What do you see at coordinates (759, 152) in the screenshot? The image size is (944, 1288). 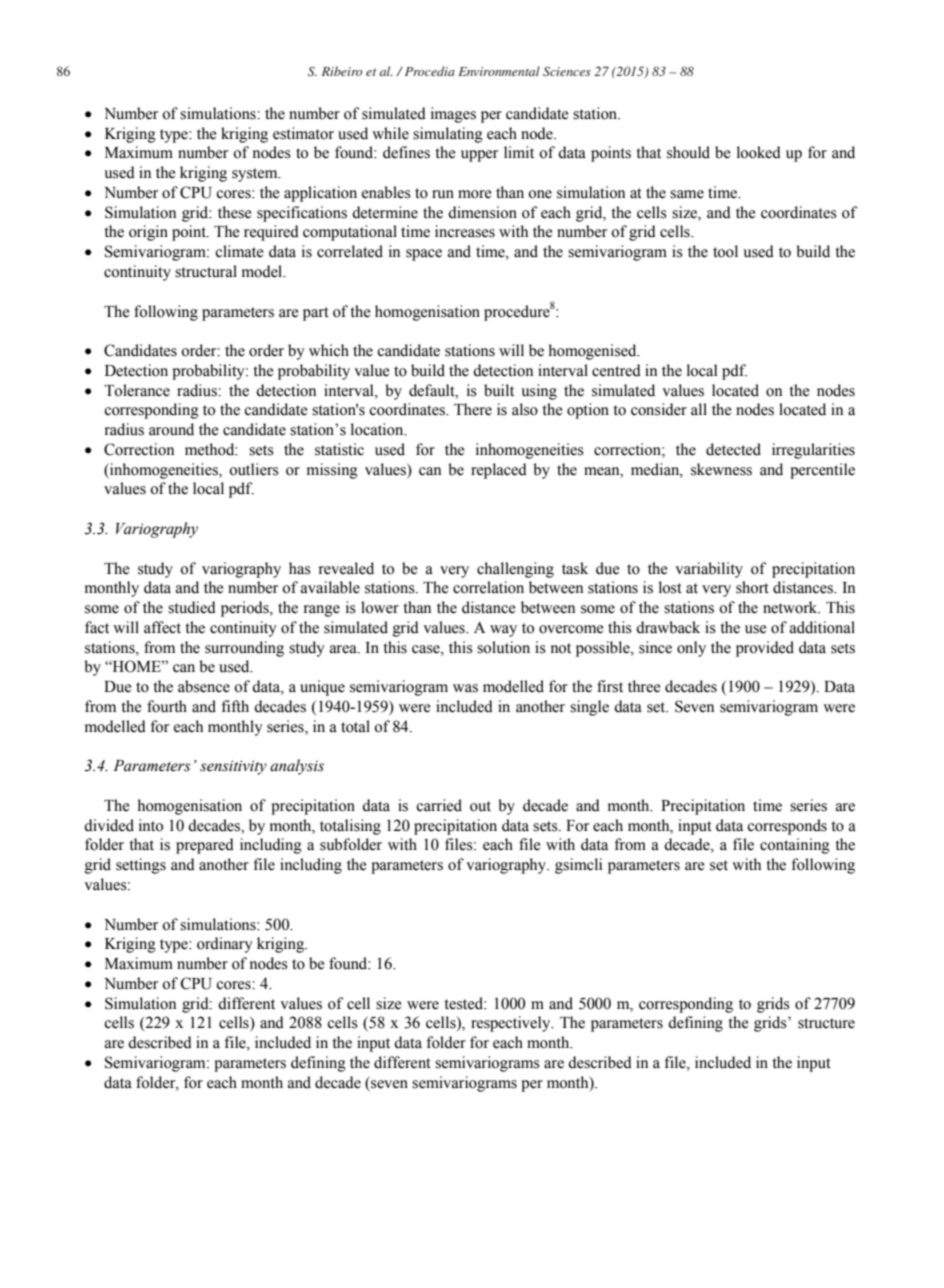 I see `looked` at bounding box center [759, 152].
